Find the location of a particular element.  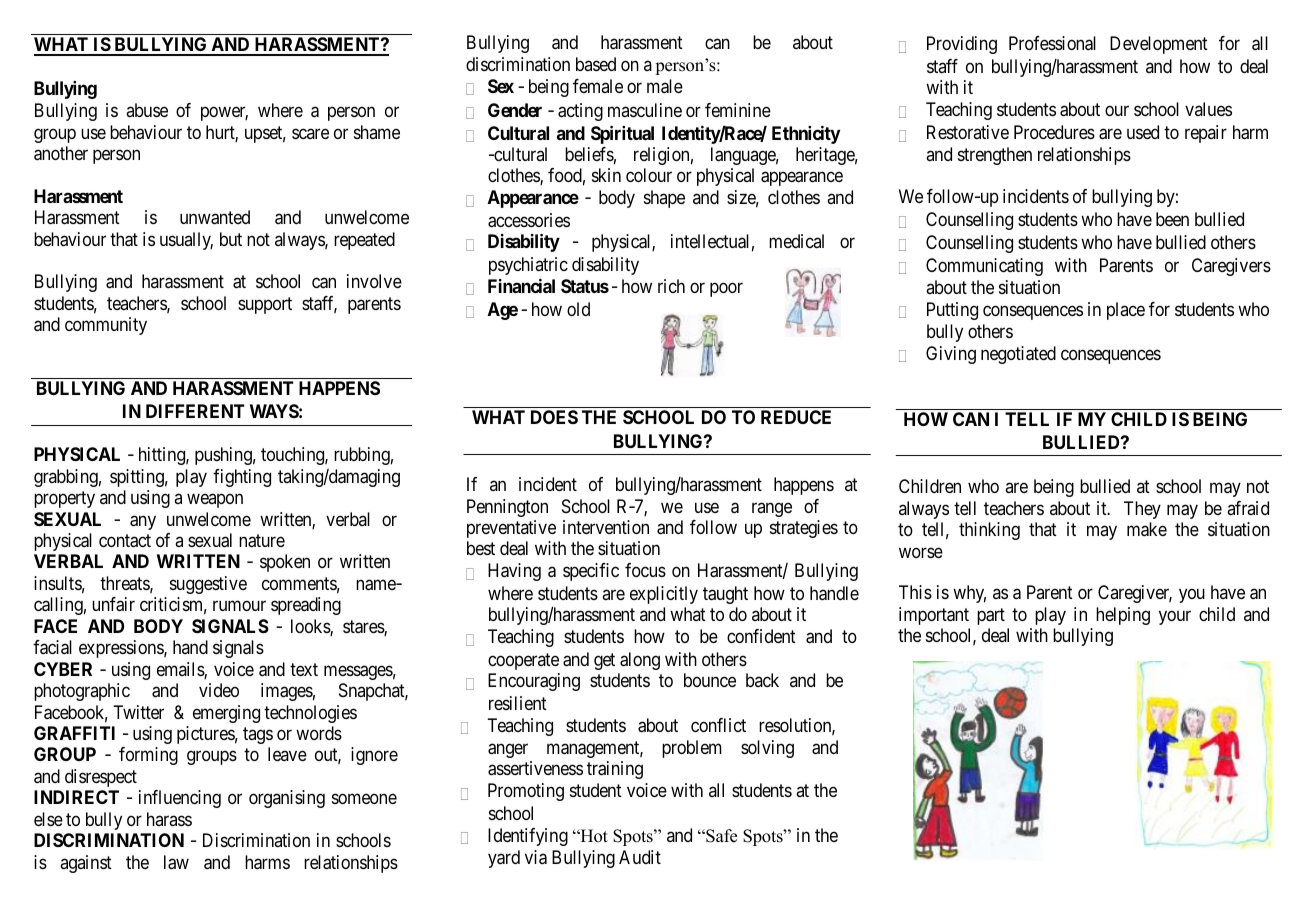

Development is located at coordinates (1159, 45).
